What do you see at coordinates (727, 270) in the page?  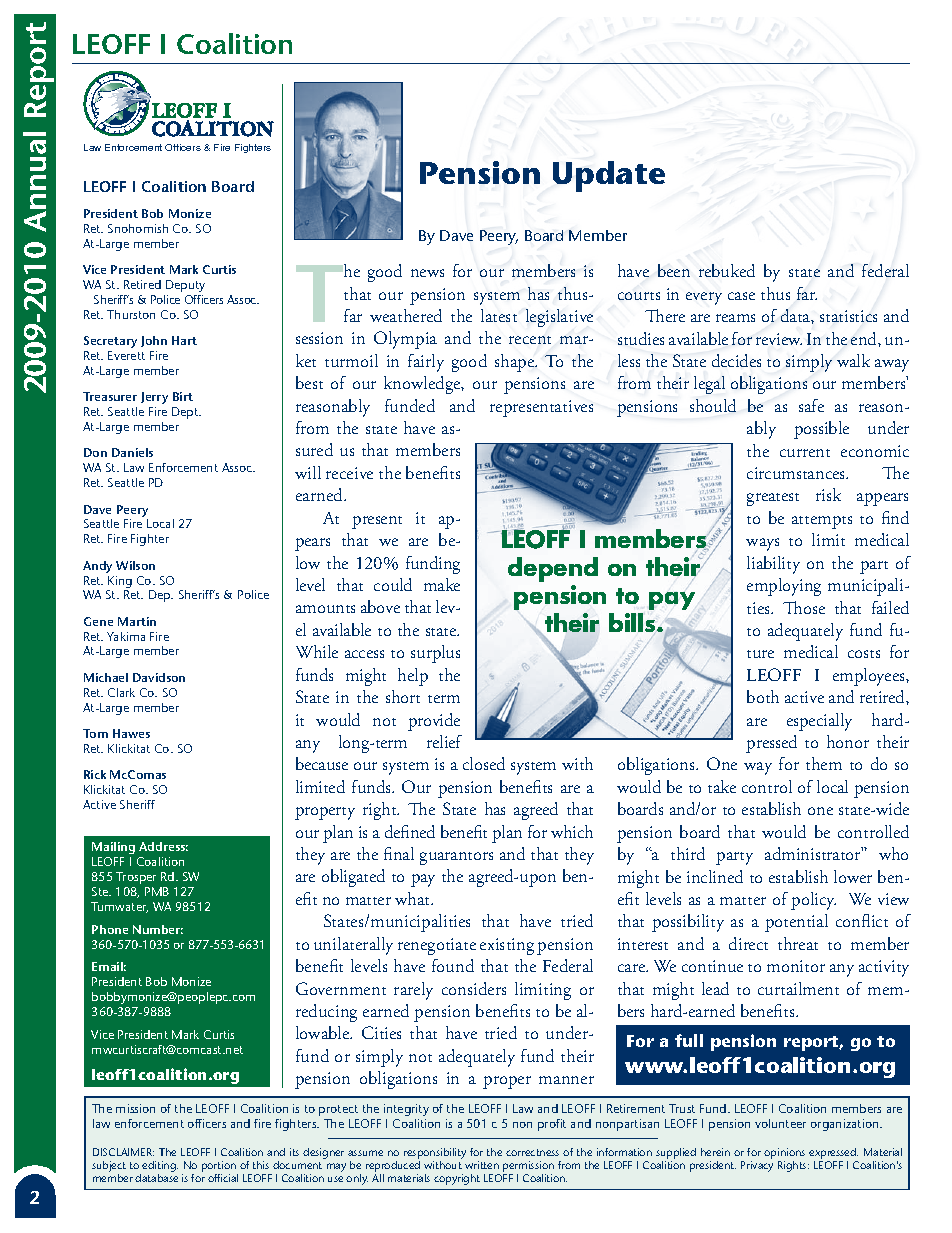 I see `rebuked` at bounding box center [727, 270].
